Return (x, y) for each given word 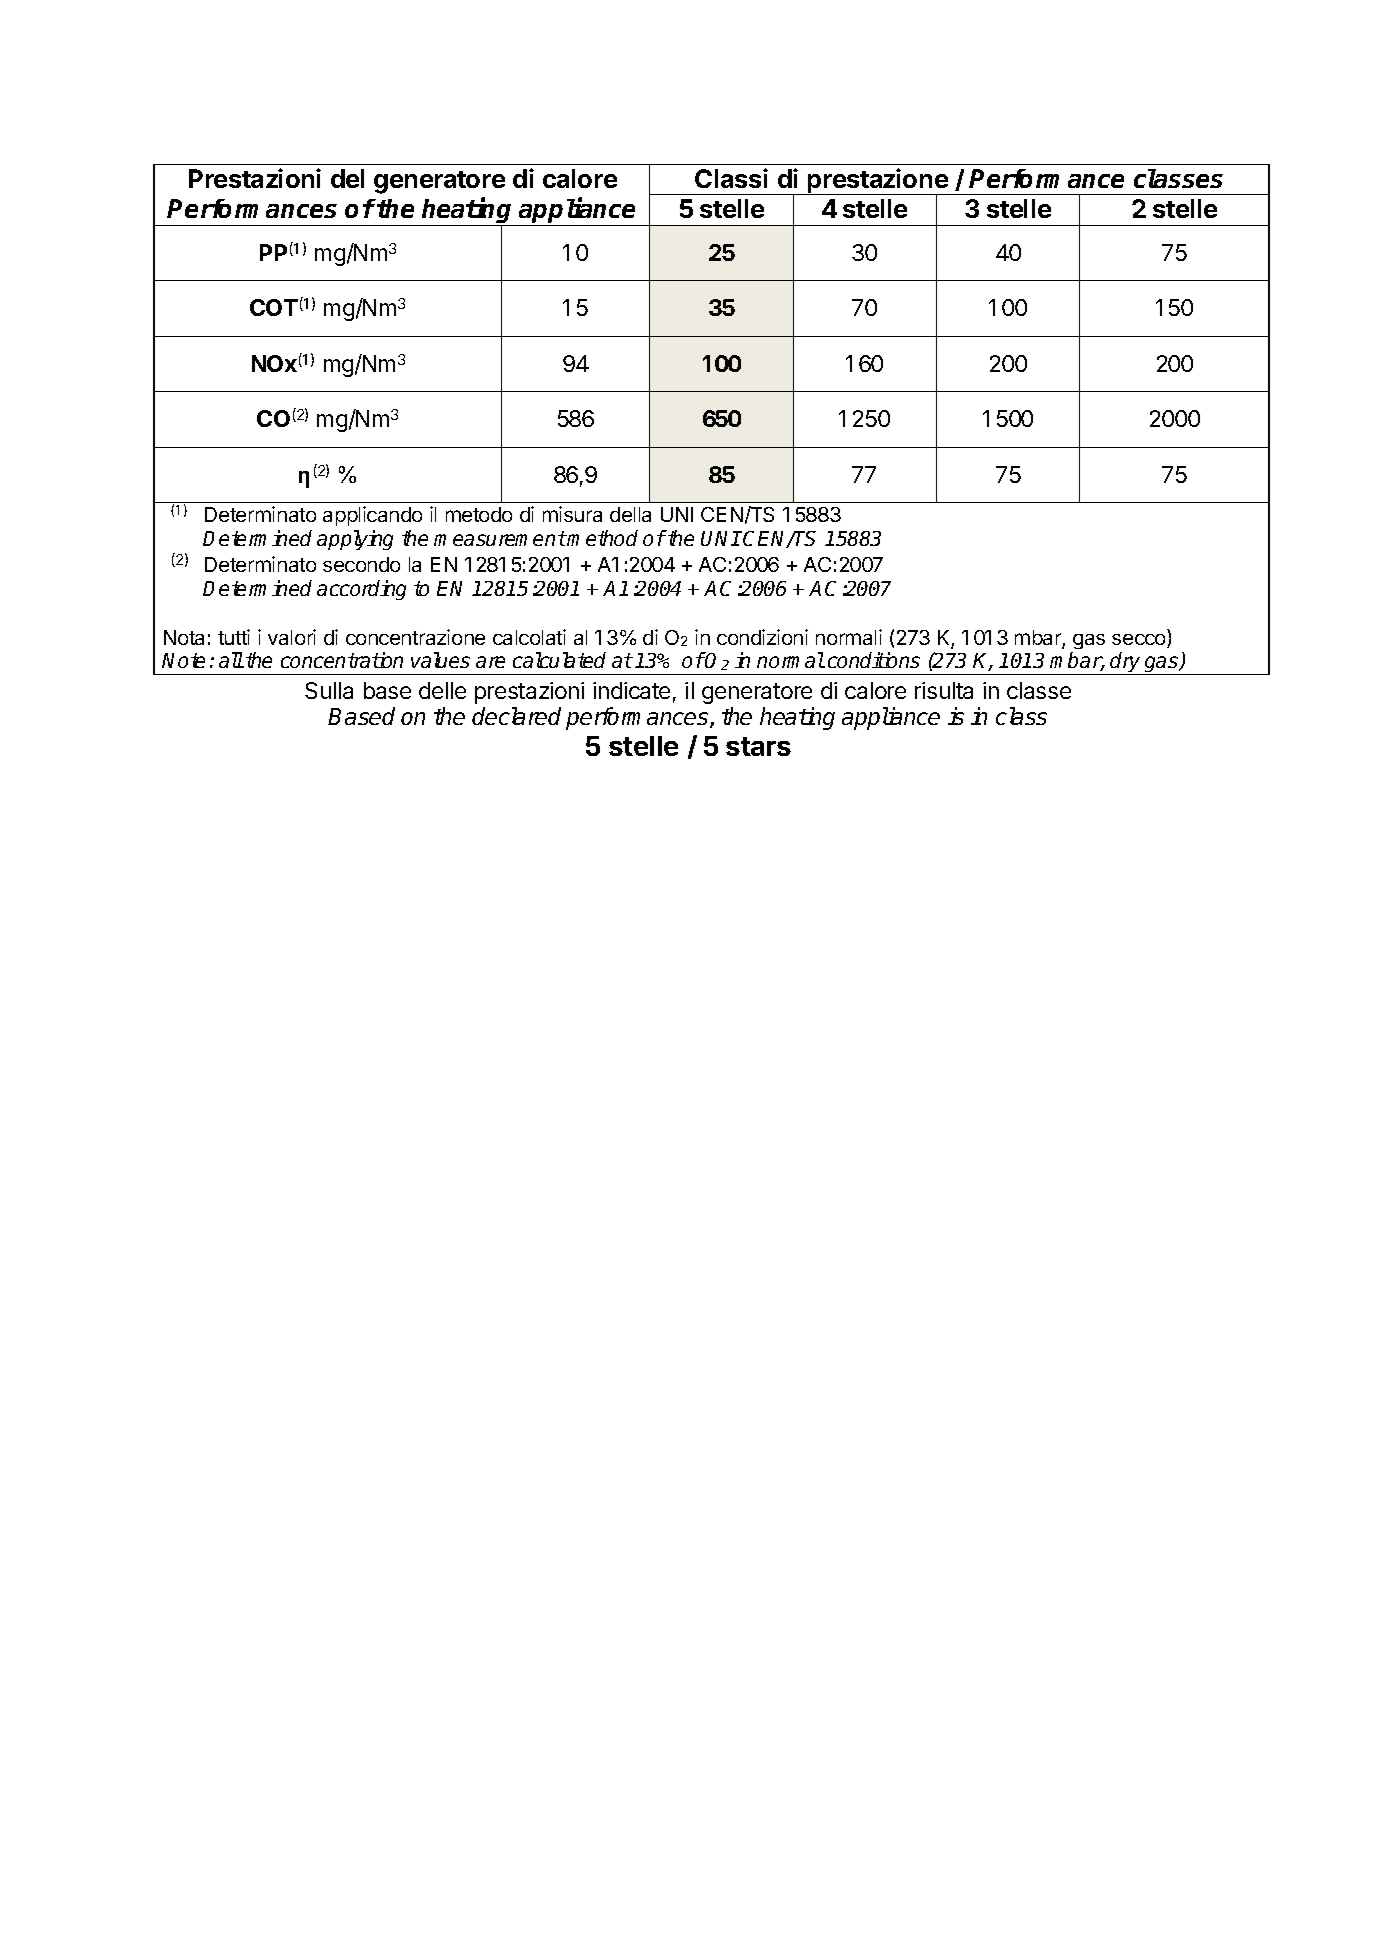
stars (758, 746)
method (602, 538)
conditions (874, 660)
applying (355, 540)
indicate (631, 690)
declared (516, 716)
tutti (234, 637)
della (630, 514)
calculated (559, 660)
